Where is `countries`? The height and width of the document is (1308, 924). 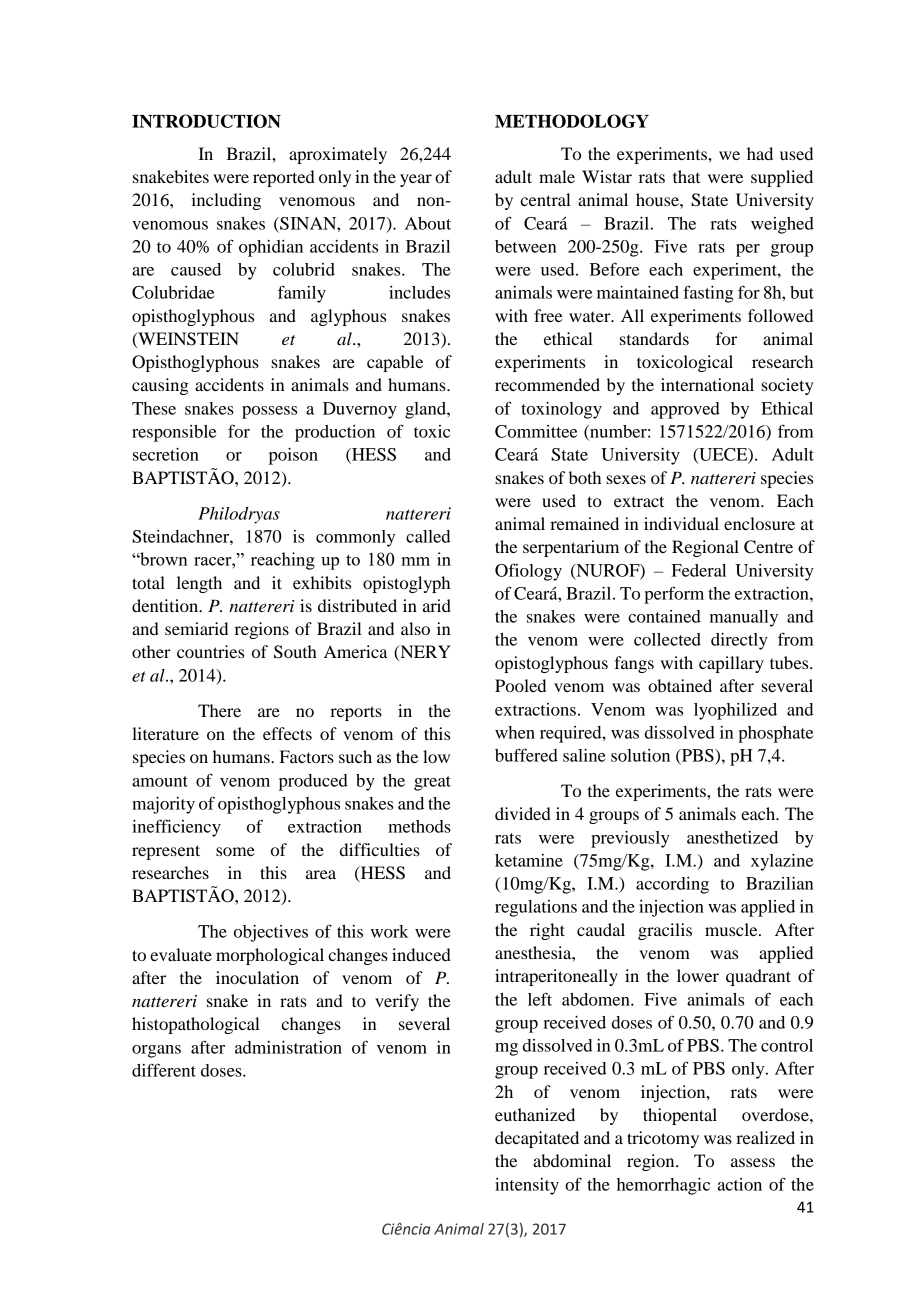
countries is located at coordinates (210, 651).
